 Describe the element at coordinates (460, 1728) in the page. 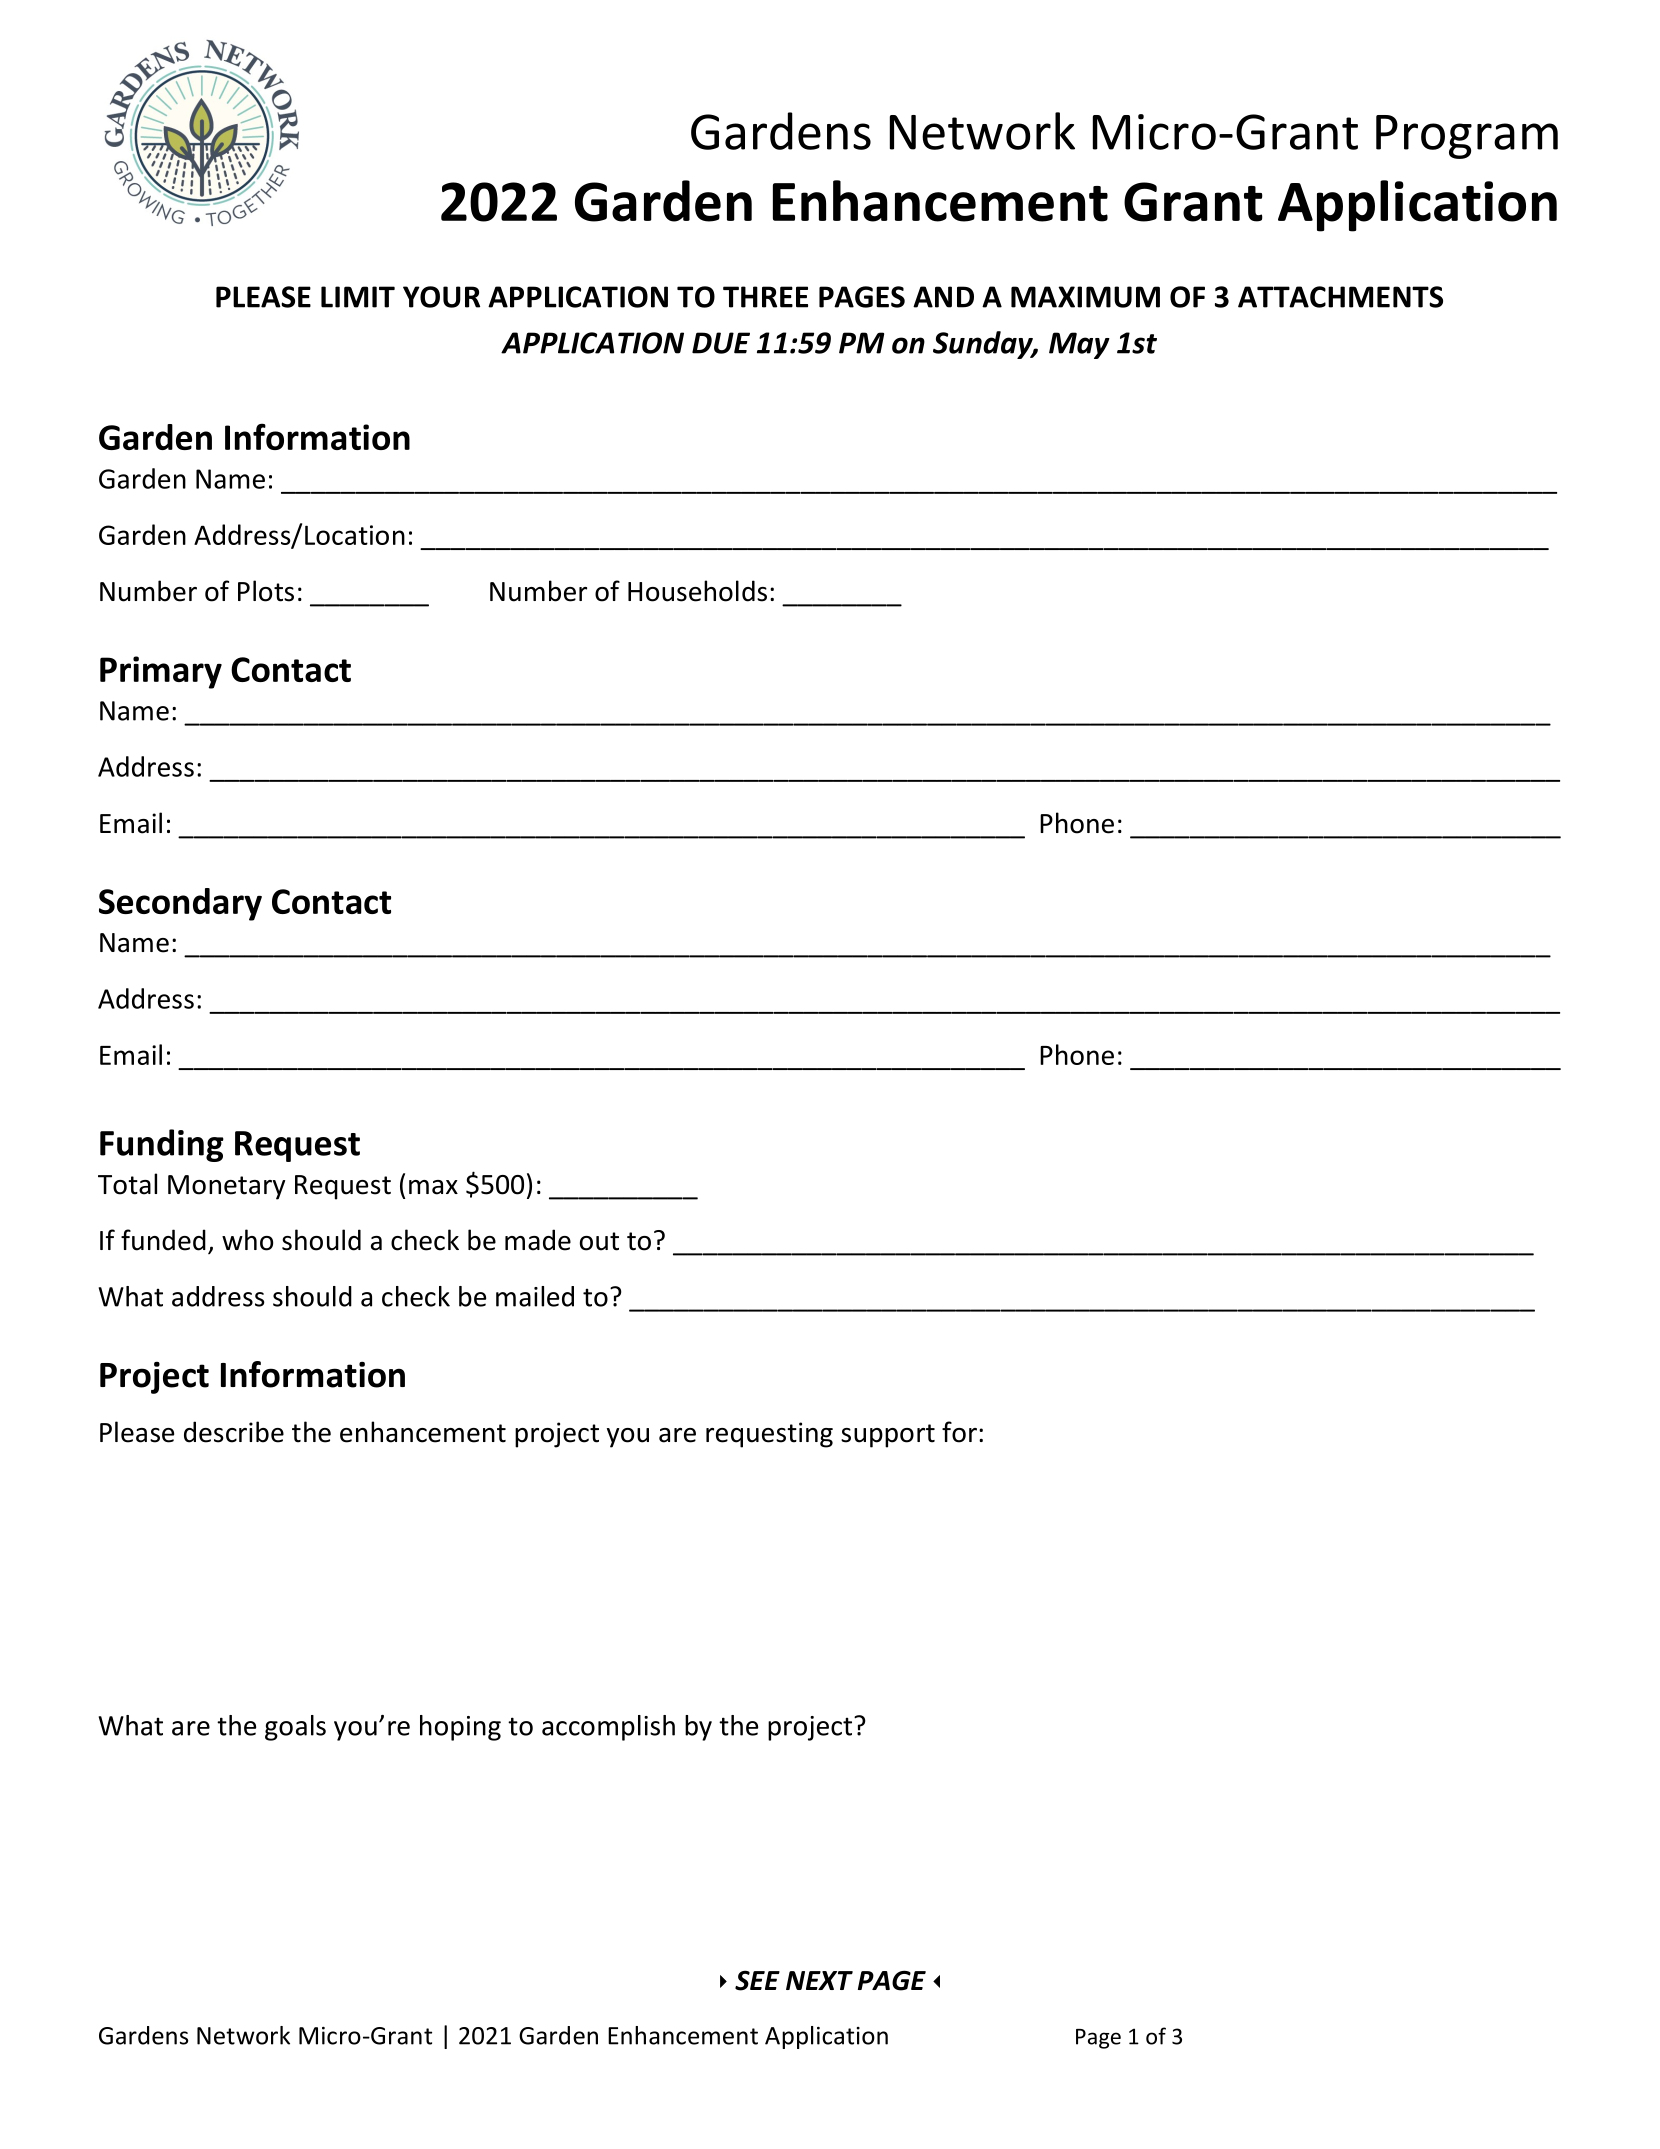

I see `hoping` at that location.
